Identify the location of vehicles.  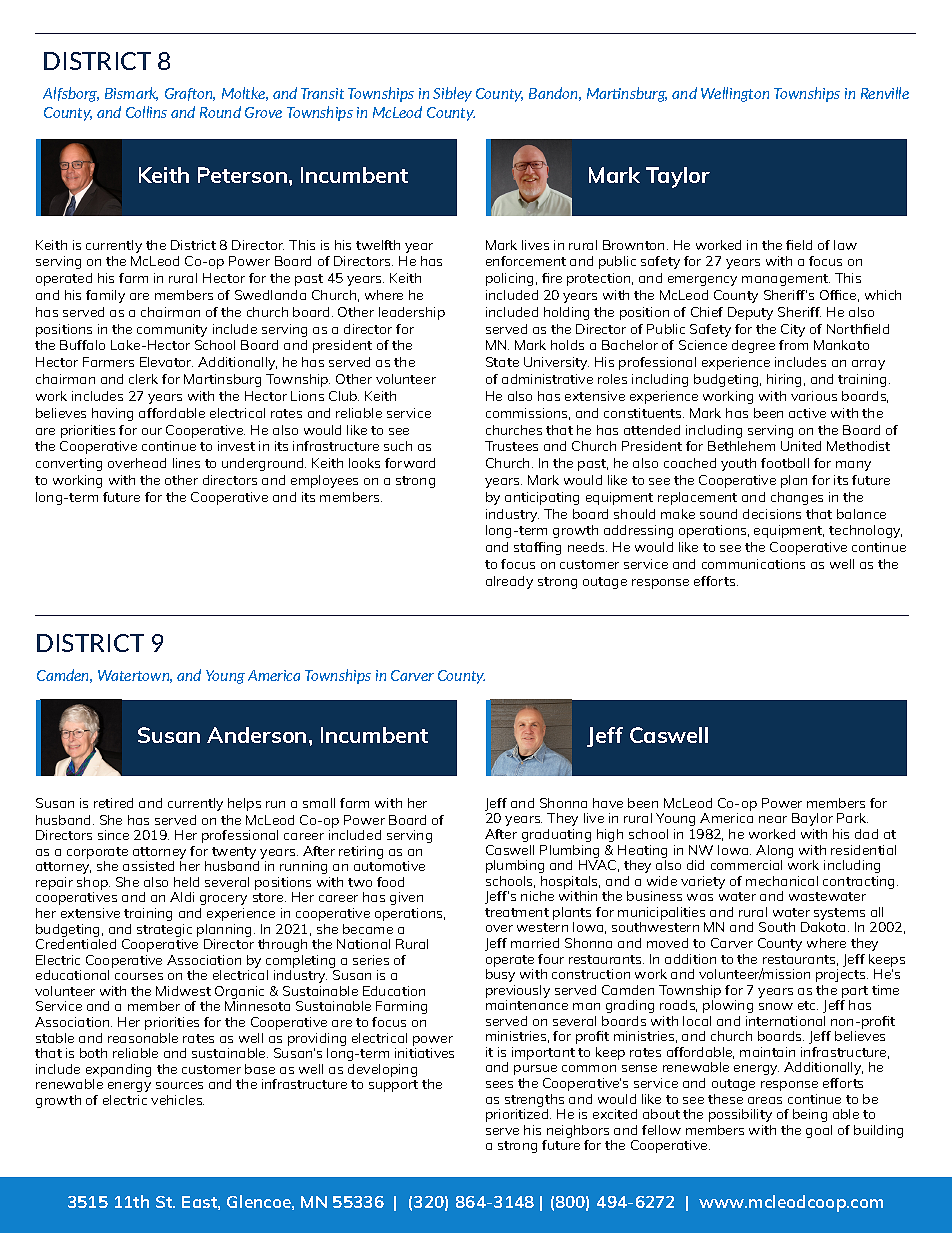
(177, 1100).
